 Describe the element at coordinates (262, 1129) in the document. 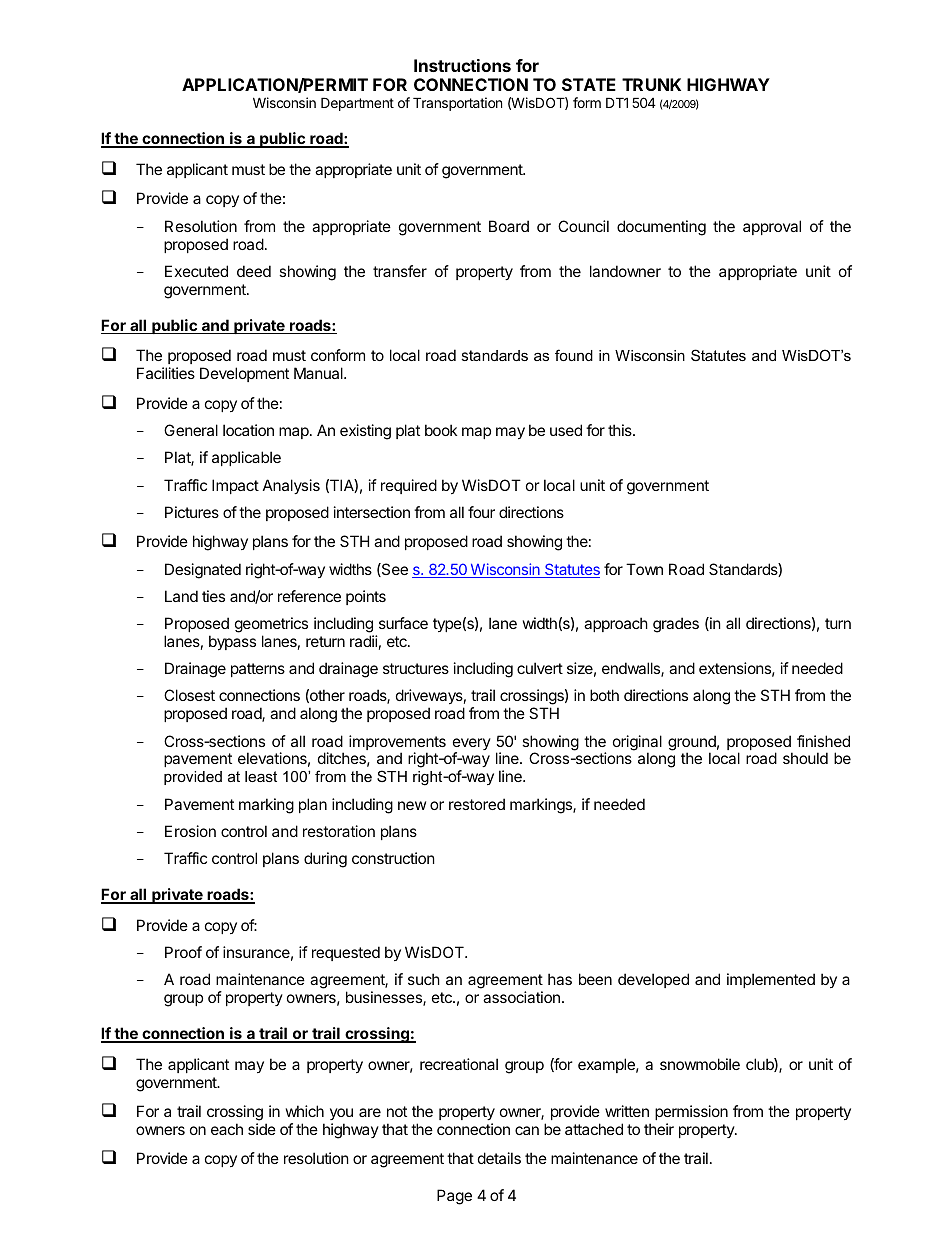

I see `side` at that location.
